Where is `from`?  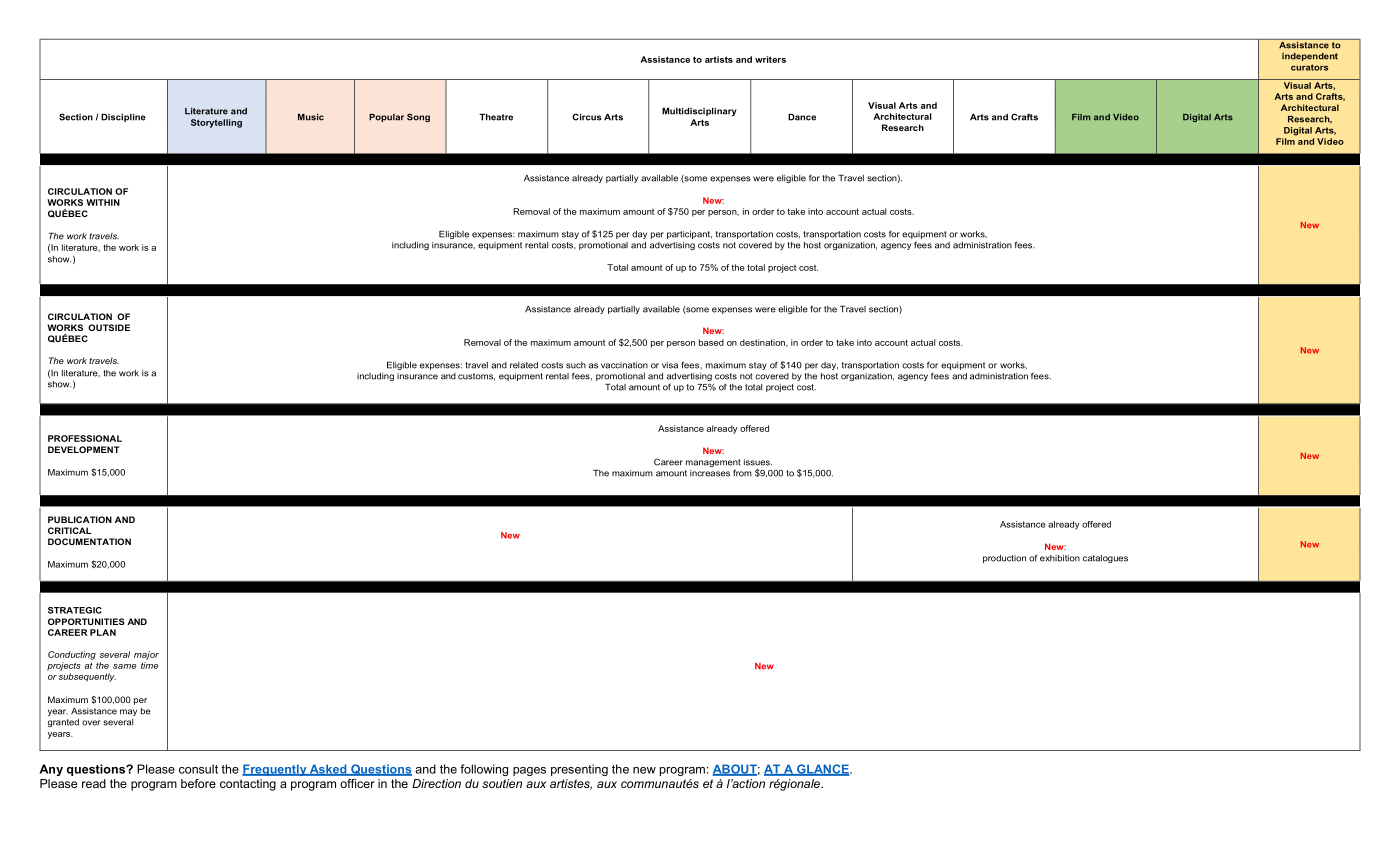 from is located at coordinates (742, 473).
